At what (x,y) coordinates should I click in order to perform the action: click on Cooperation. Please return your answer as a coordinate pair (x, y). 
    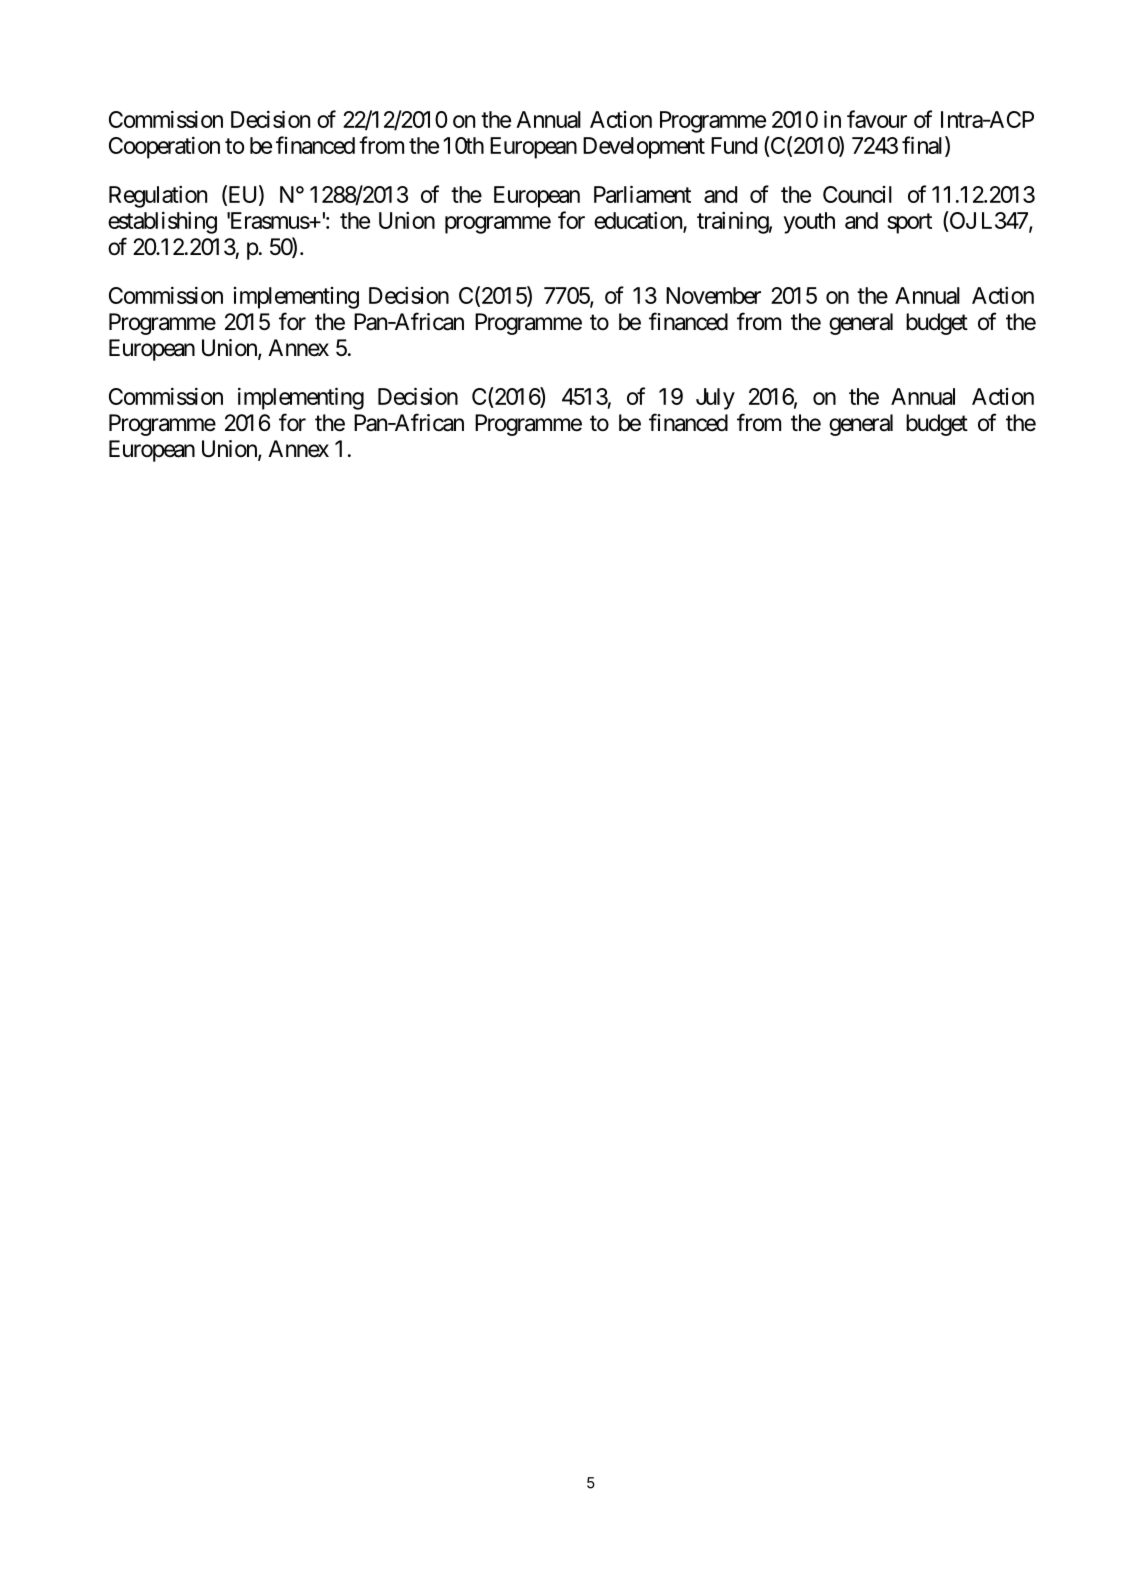
    Looking at the image, I should click on (164, 147).
